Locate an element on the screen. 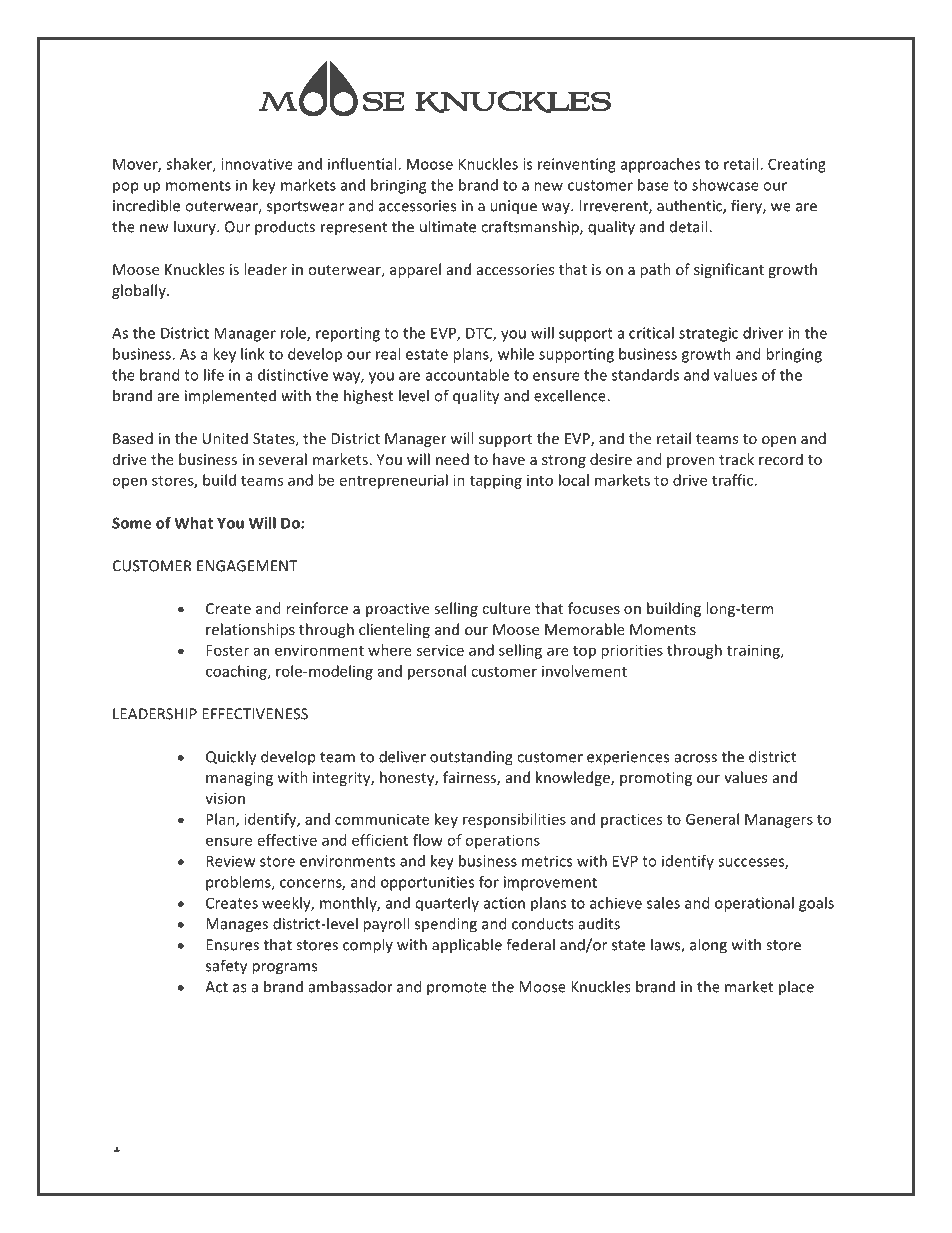 This screenshot has width=952, height=1233. unique is located at coordinates (513, 207).
